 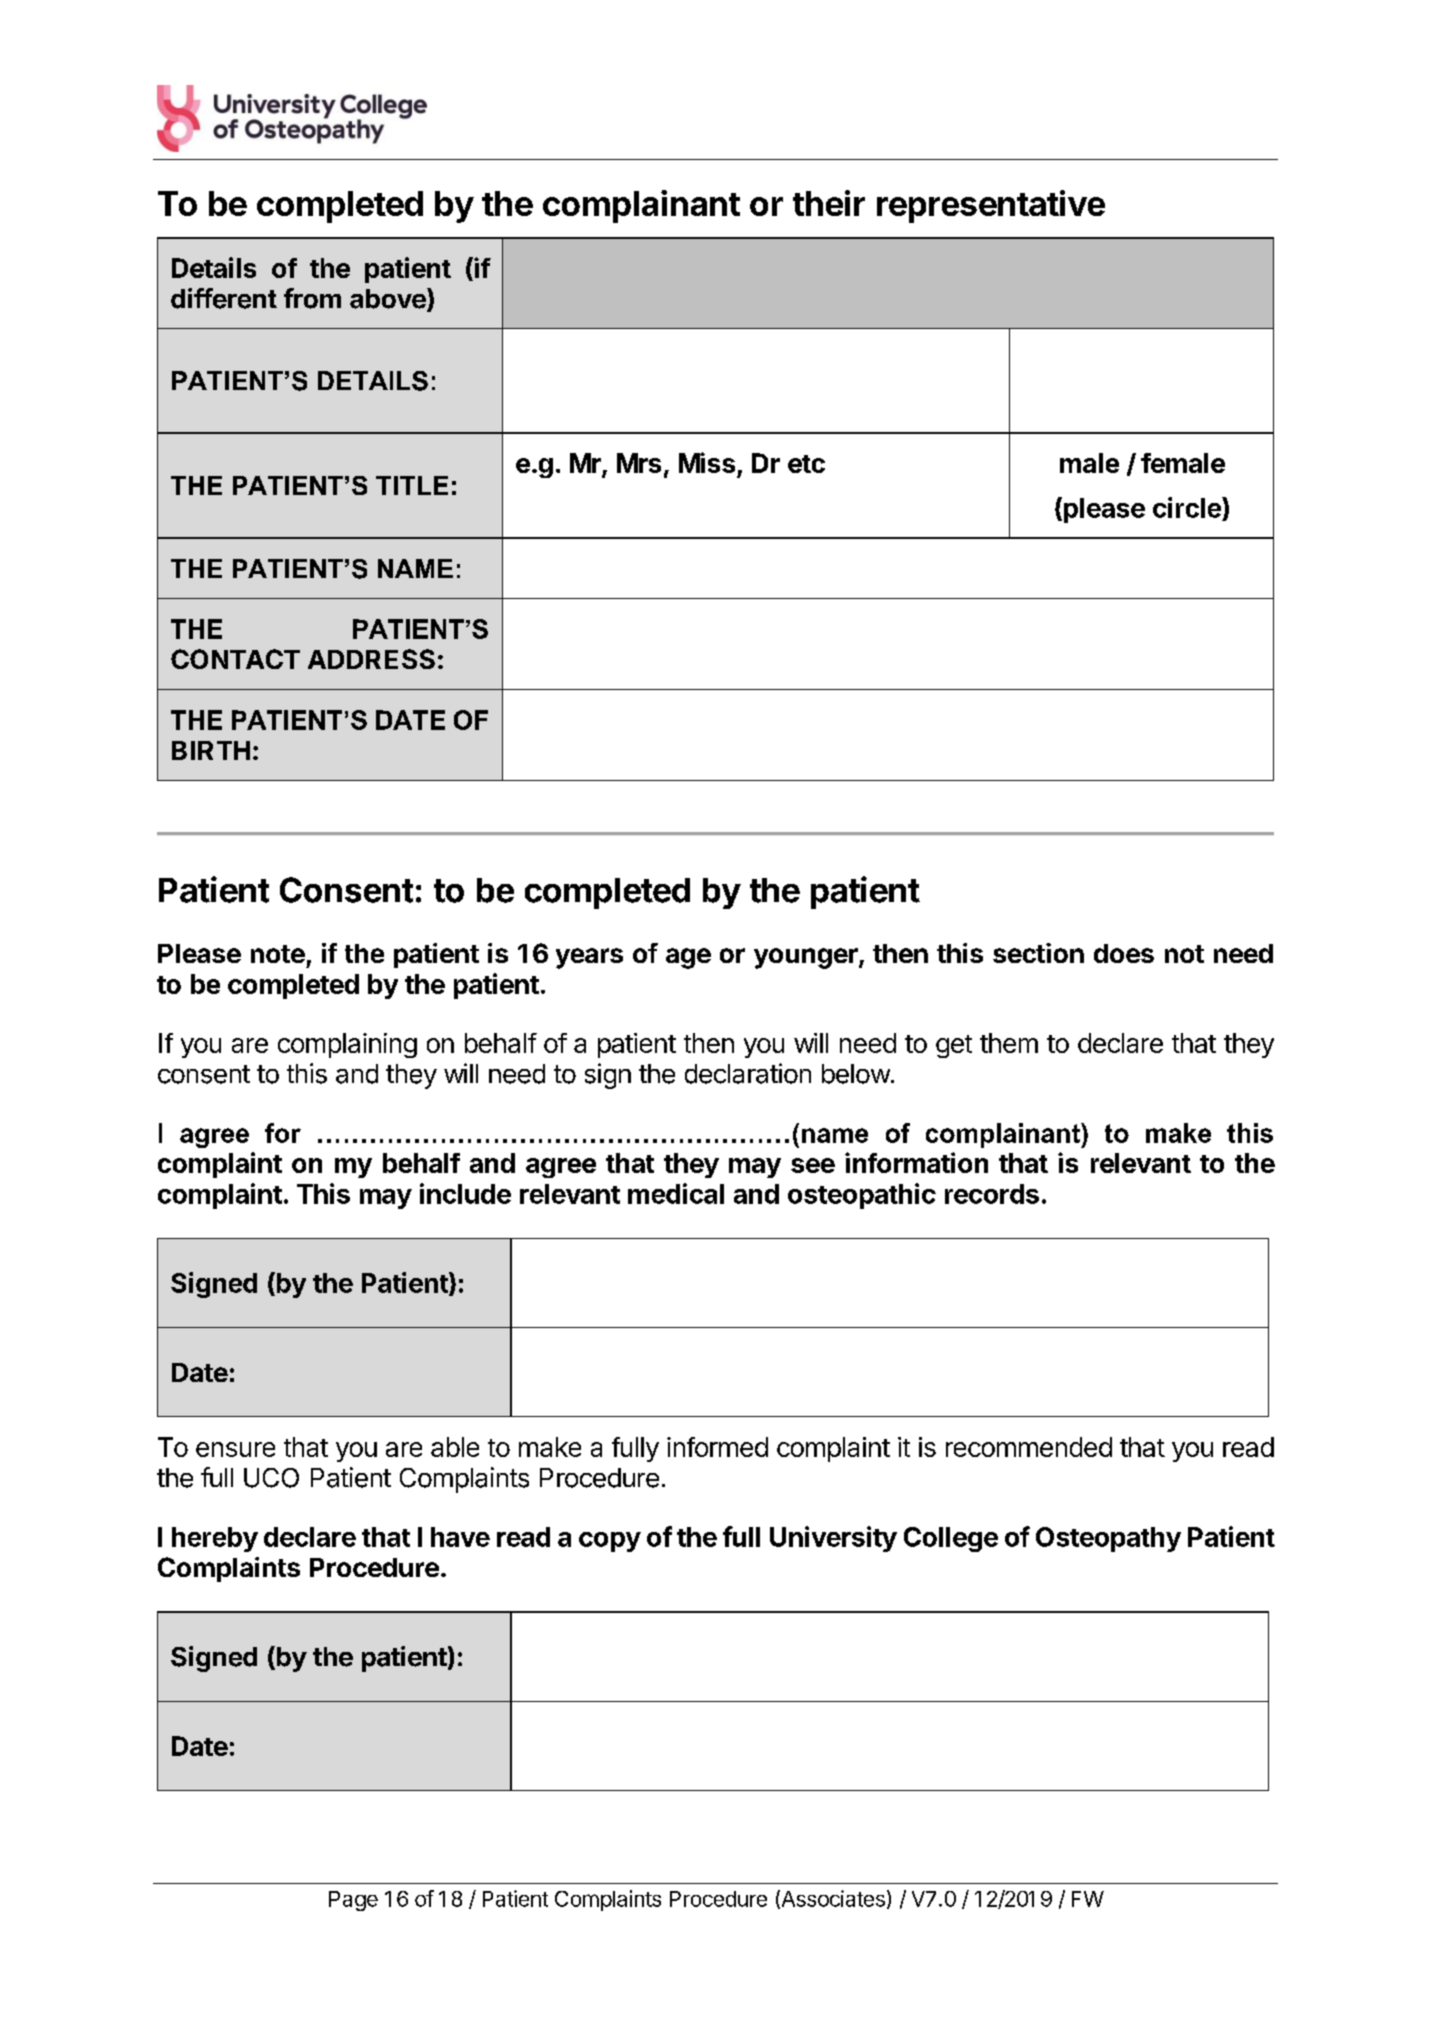 I want to click on Osteopathy, so click(x=1108, y=1539).
